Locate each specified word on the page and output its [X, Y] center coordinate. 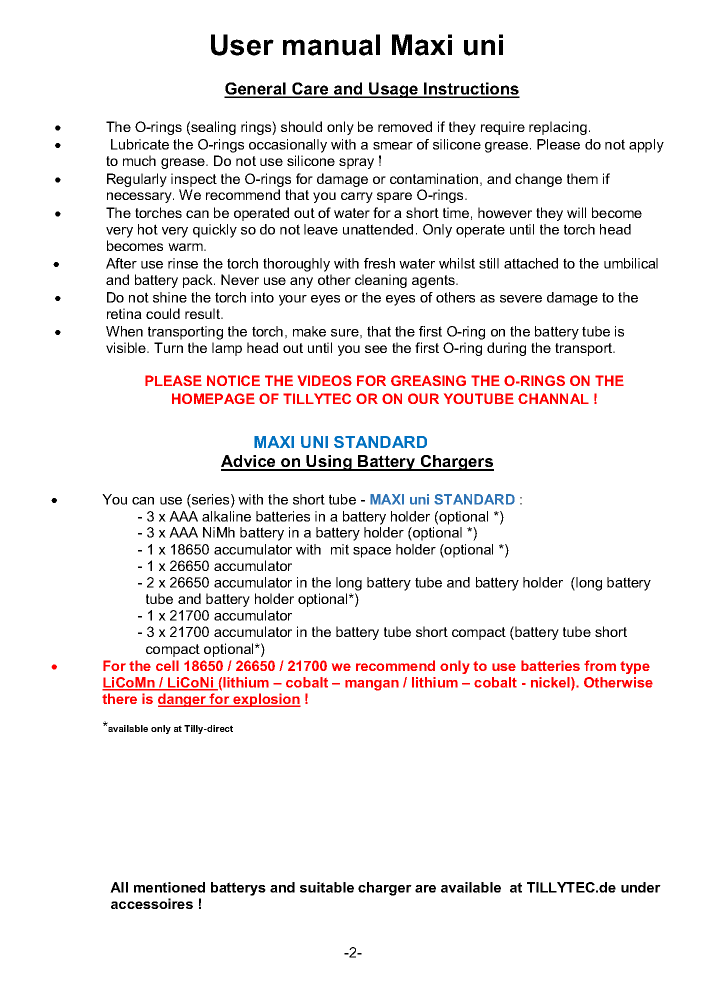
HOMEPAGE [213, 398]
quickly [215, 231]
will [576, 212]
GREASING [428, 380]
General [256, 89]
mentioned [169, 887]
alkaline [226, 516]
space [372, 552]
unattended [378, 229]
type [635, 667]
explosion [266, 700]
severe [521, 299]
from [600, 665]
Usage [393, 90]
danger [183, 700]
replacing [558, 128]
